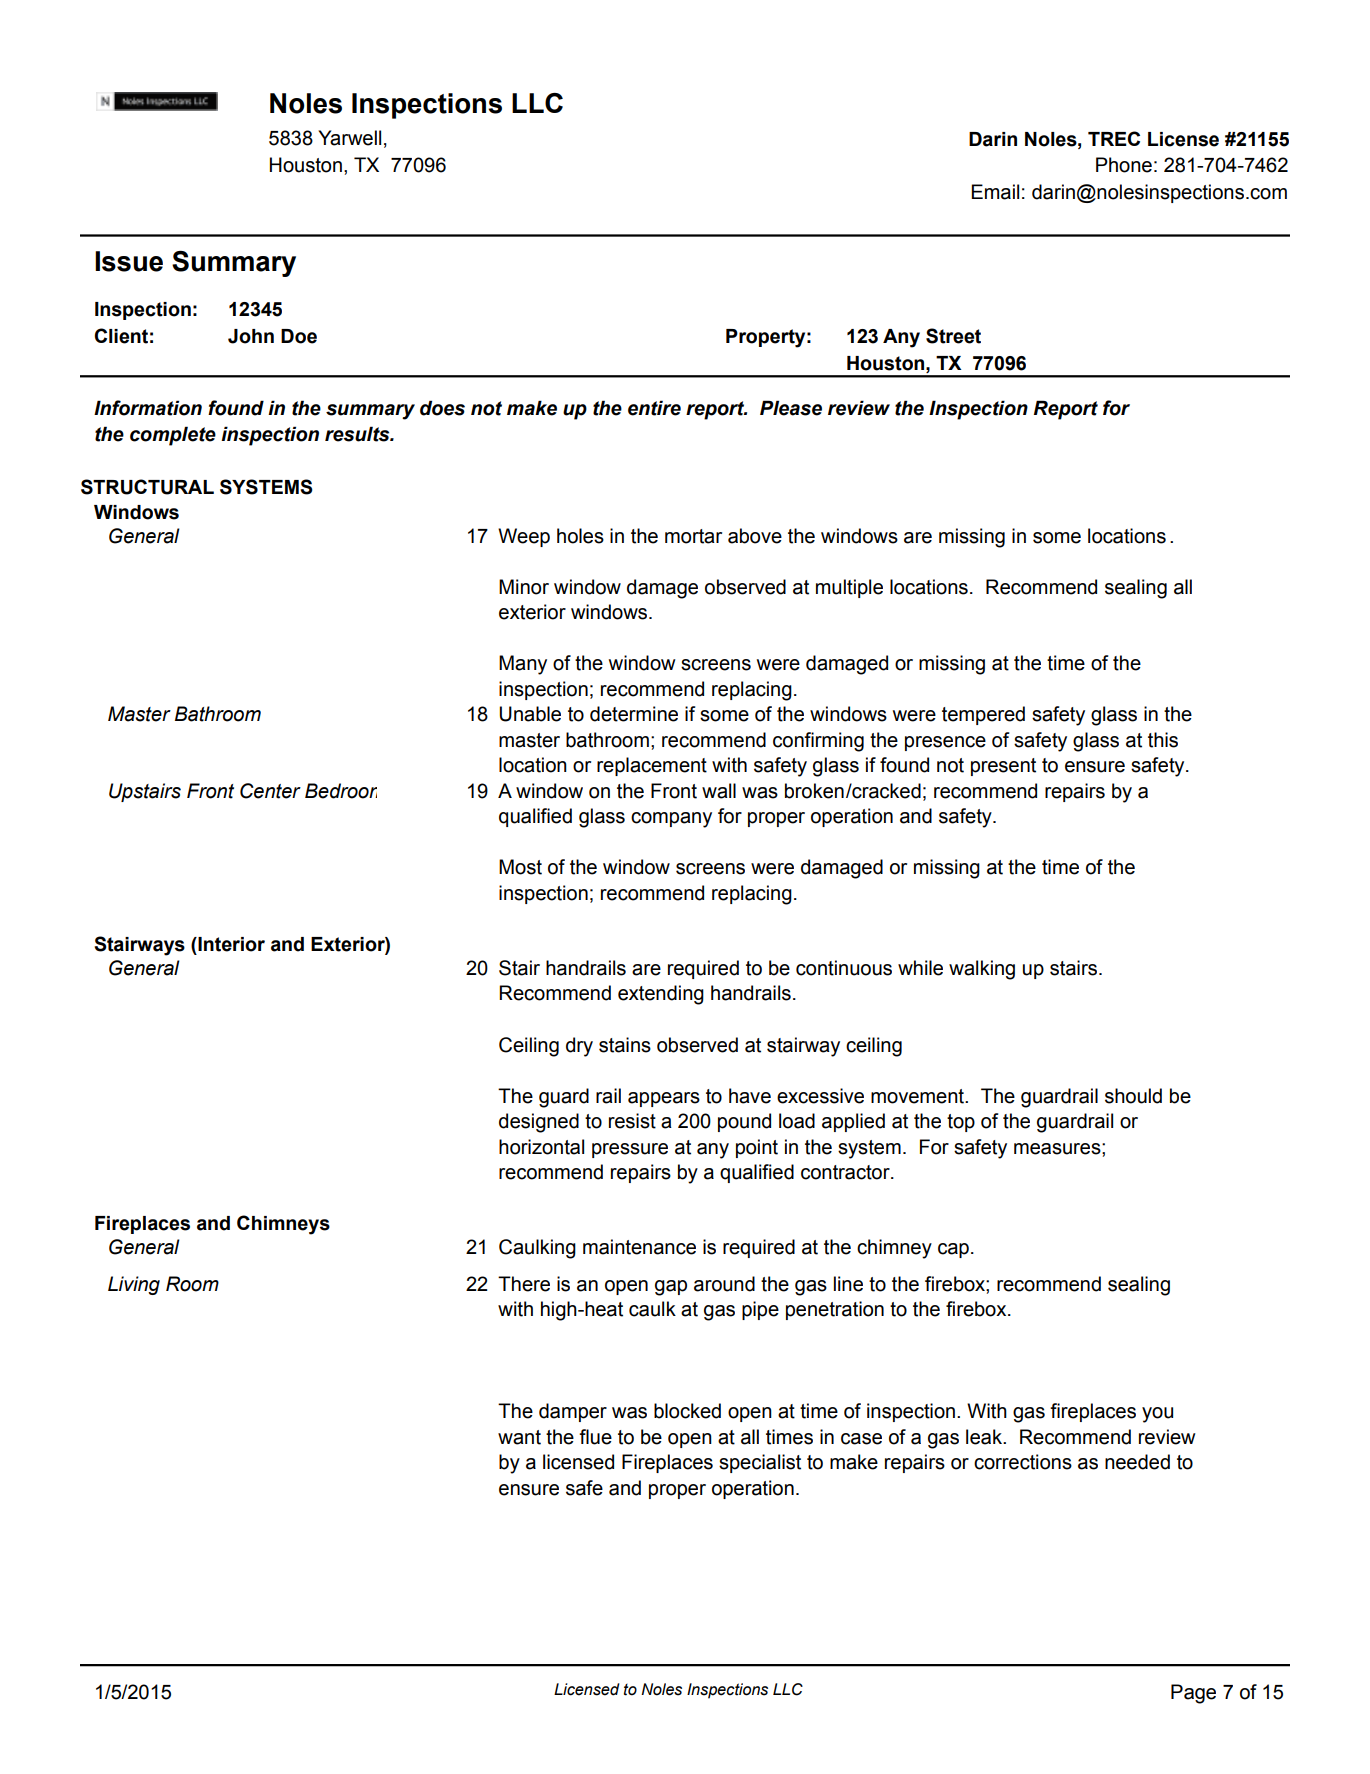 This page has width=1370, height=1774. What do you see at coordinates (654, 408) in the page?
I see `entire` at bounding box center [654, 408].
